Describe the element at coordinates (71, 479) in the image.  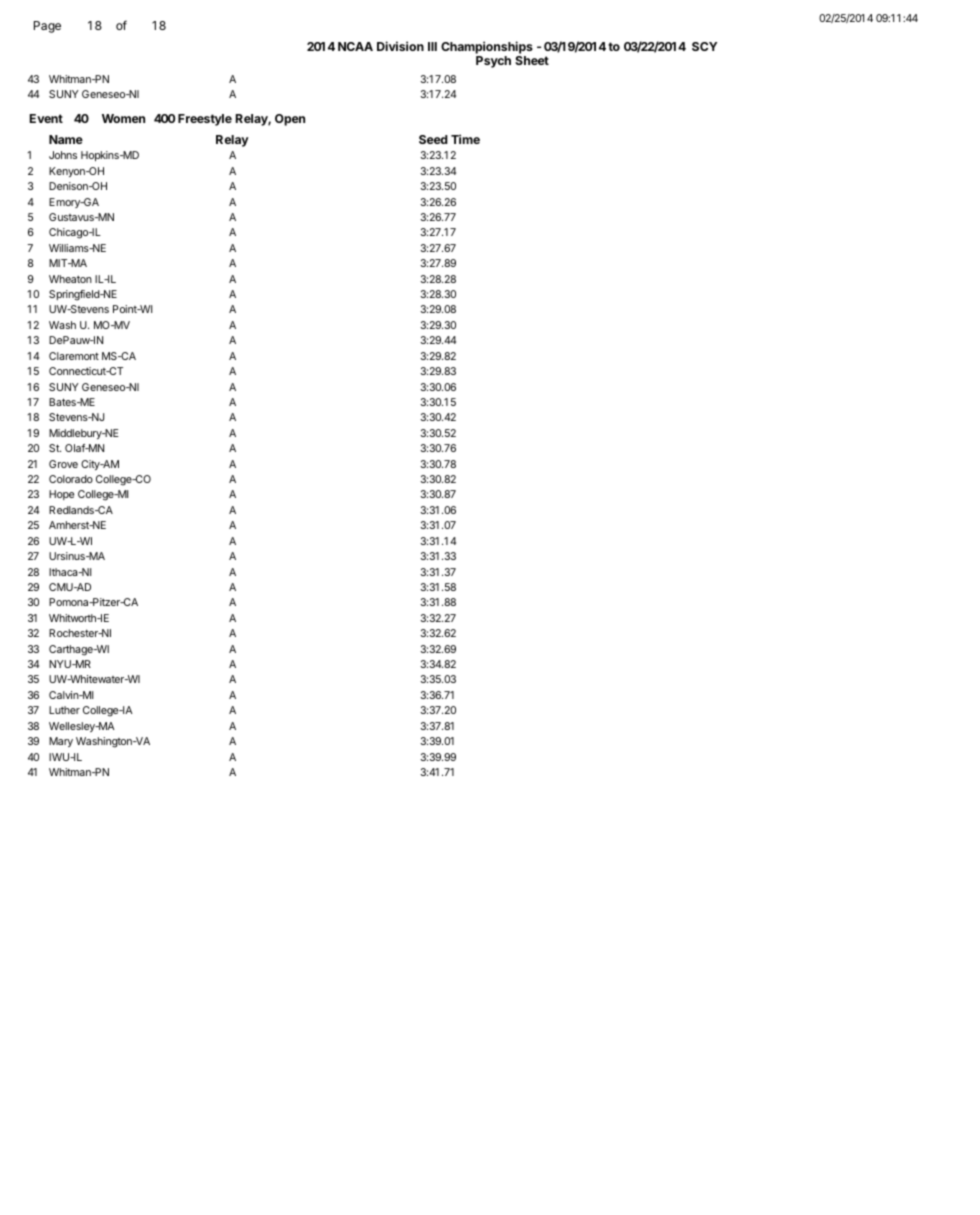
I see `Colorado` at that location.
